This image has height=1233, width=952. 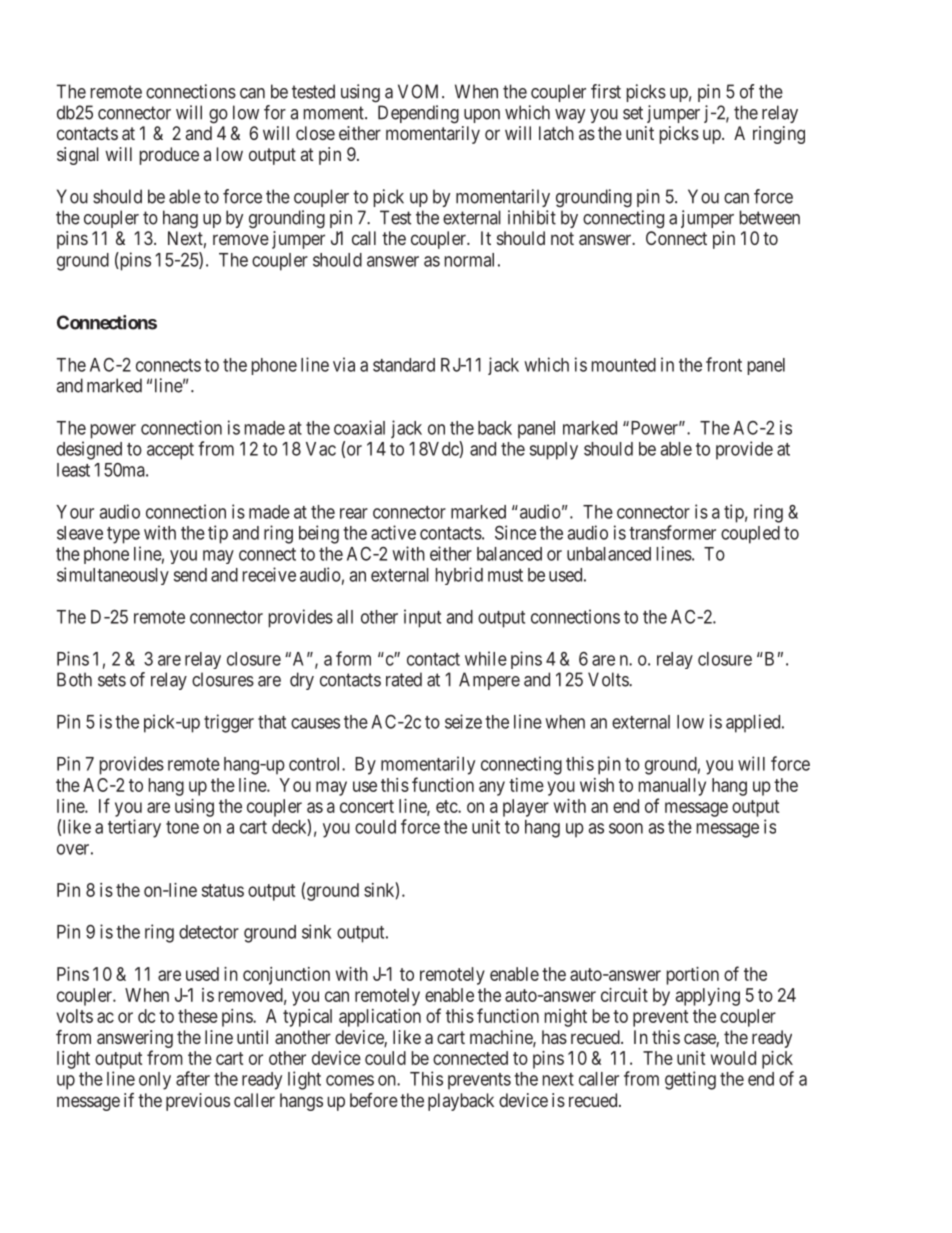 I want to click on before, so click(x=374, y=1100).
